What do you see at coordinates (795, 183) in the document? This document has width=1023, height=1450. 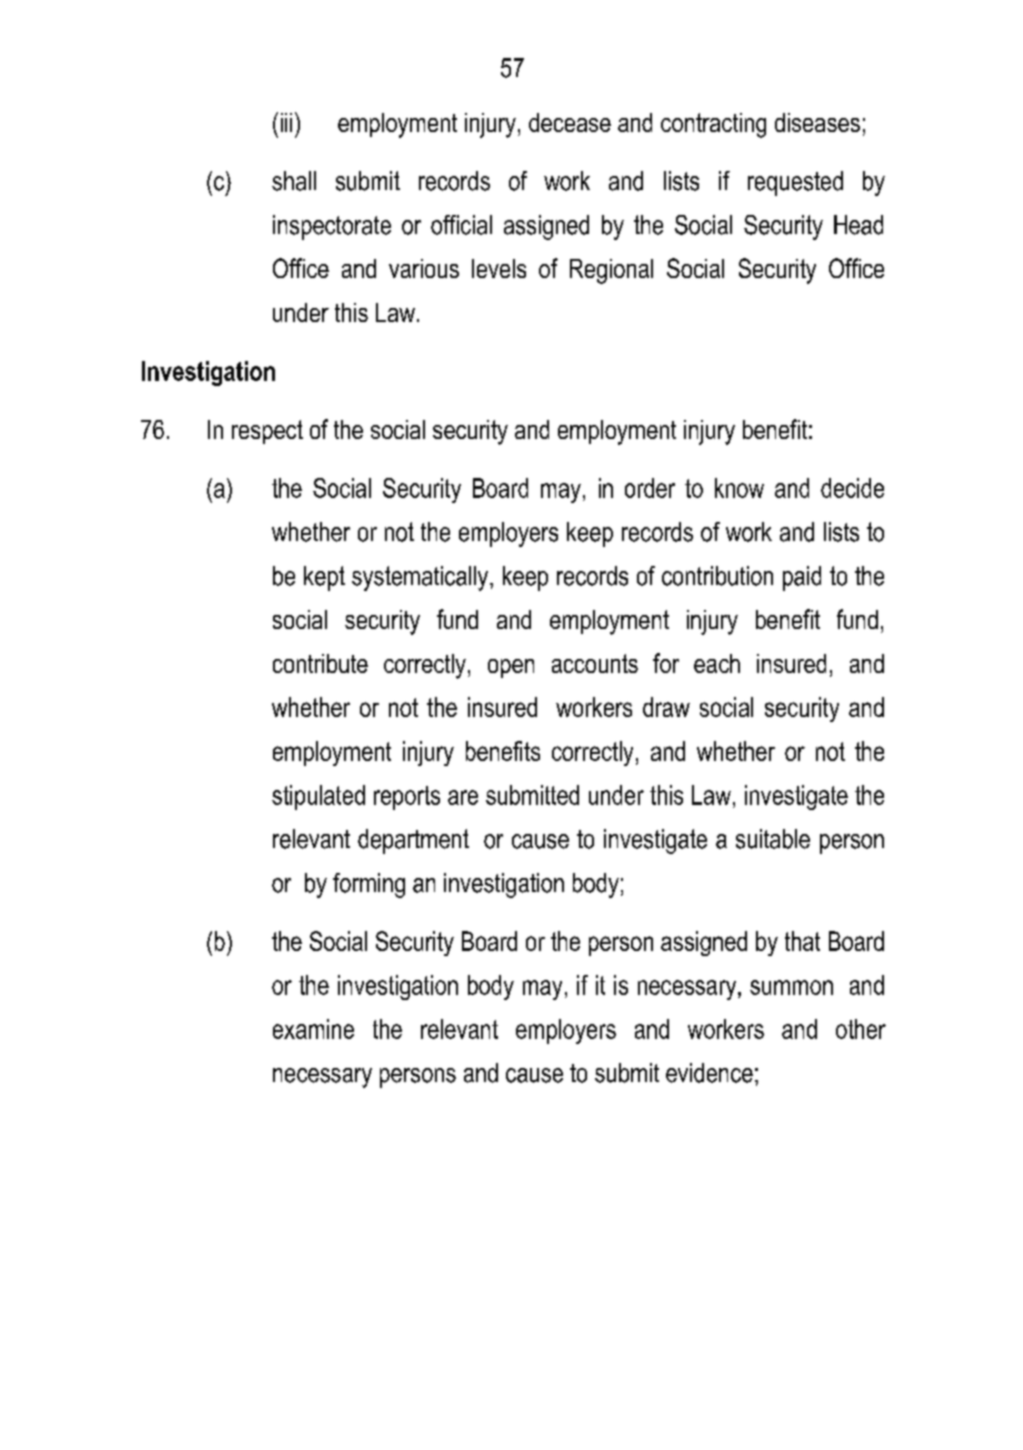 I see `requested` at bounding box center [795, 183].
